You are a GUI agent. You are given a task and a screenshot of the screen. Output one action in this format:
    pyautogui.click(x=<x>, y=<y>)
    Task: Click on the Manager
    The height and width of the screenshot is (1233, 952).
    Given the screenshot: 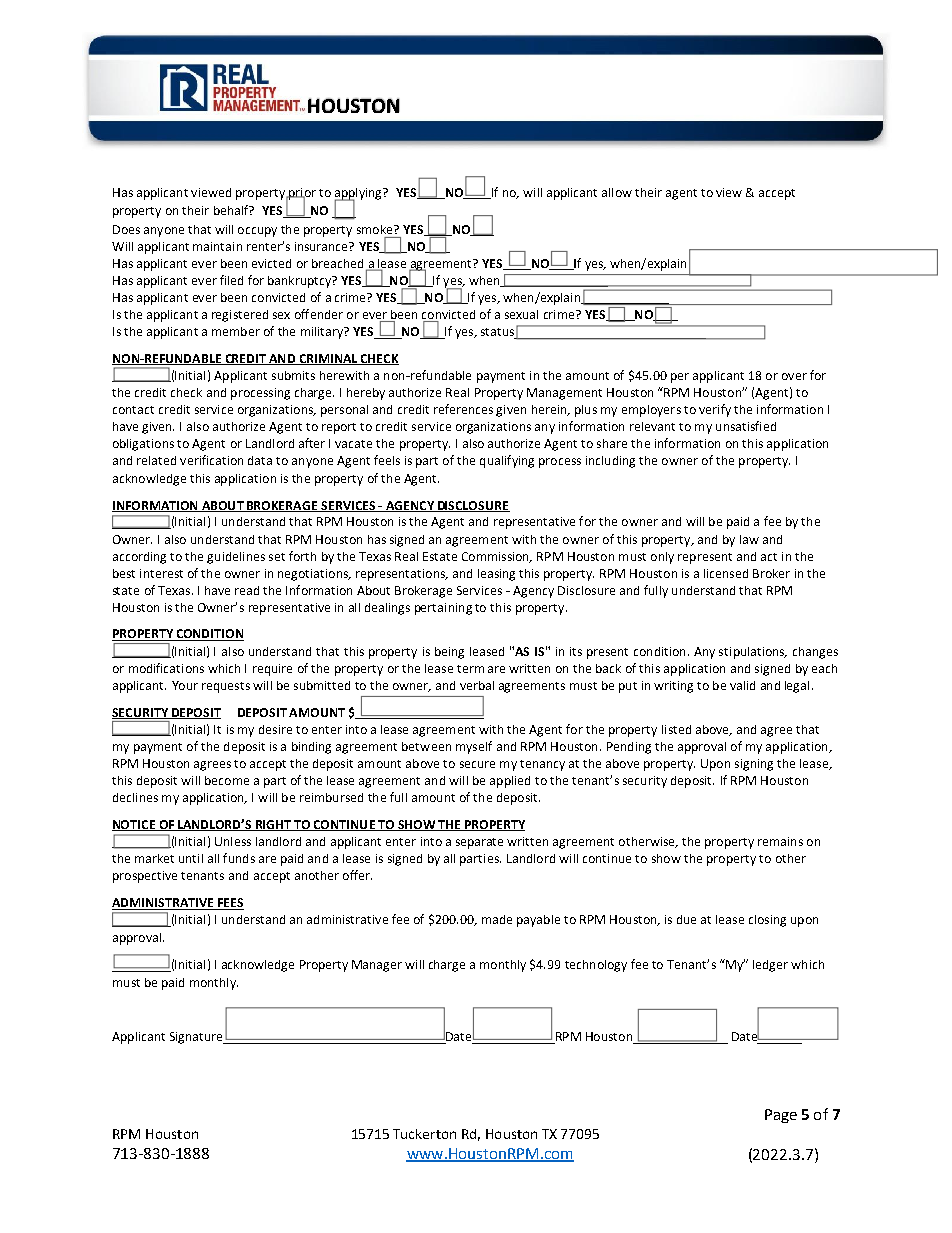 What is the action you would take?
    pyautogui.click(x=377, y=966)
